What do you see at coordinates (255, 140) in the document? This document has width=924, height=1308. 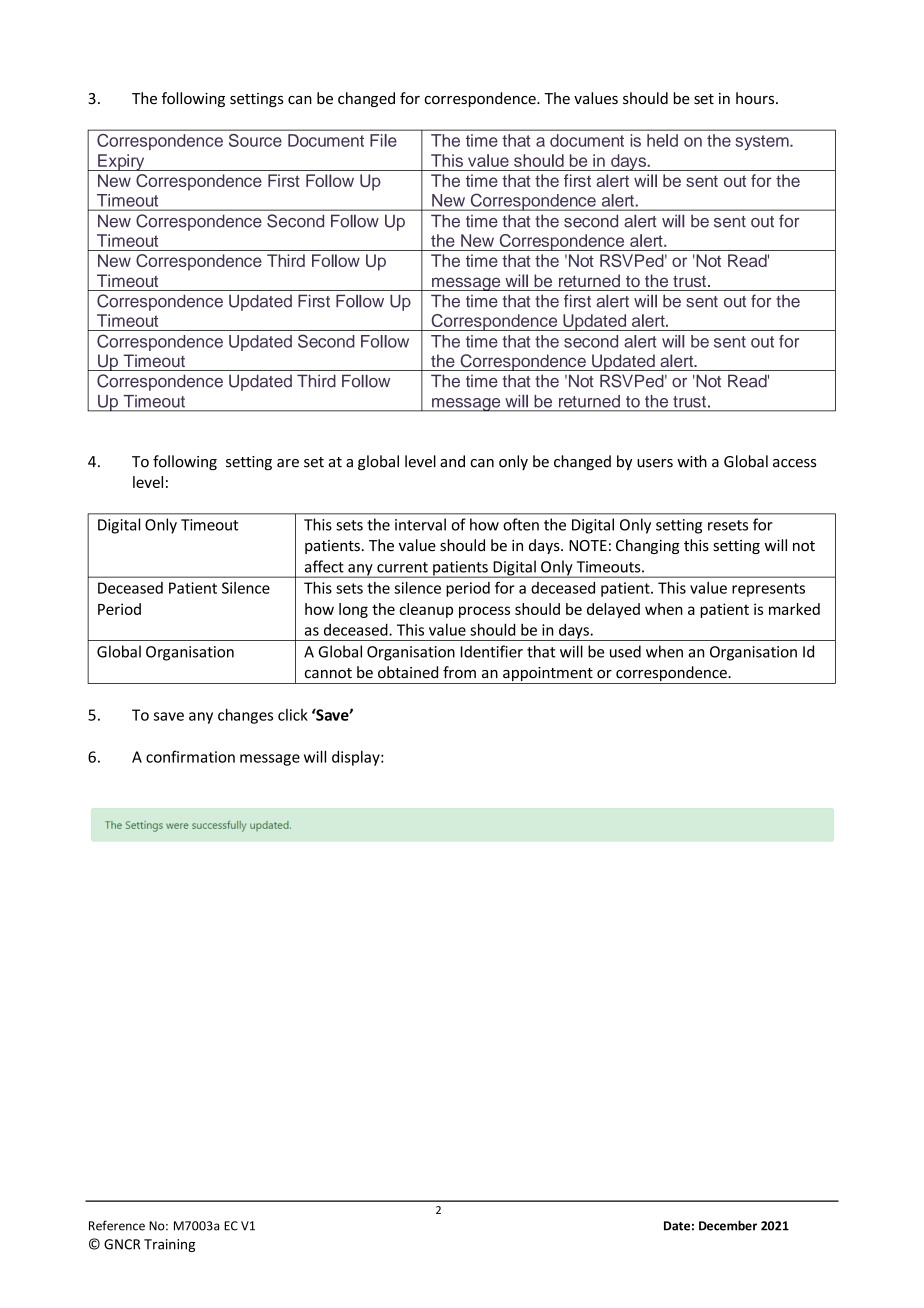 I see `Source` at bounding box center [255, 140].
